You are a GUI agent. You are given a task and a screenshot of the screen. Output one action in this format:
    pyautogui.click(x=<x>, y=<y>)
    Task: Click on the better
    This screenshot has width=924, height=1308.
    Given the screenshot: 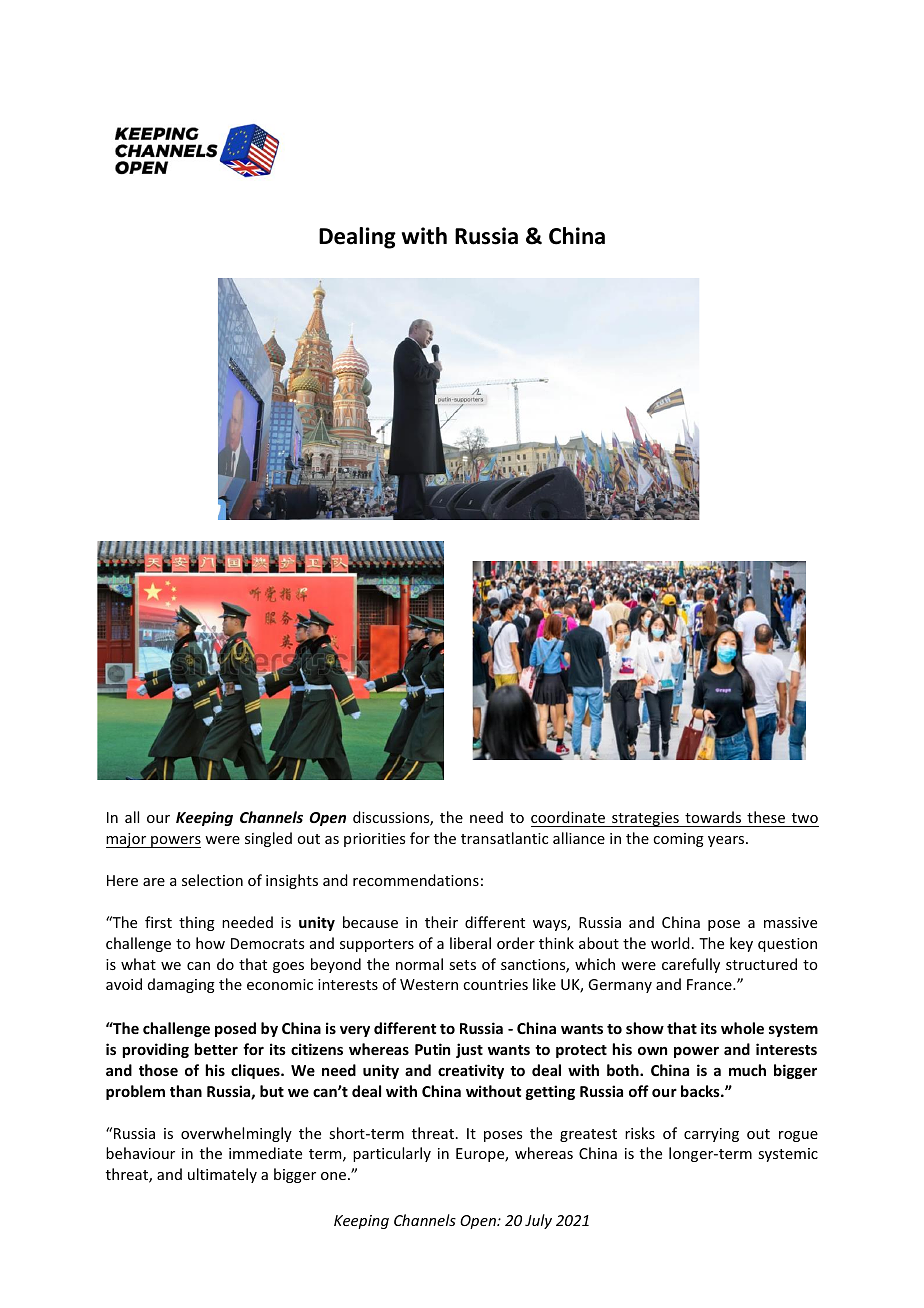 What is the action you would take?
    pyautogui.click(x=216, y=1049)
